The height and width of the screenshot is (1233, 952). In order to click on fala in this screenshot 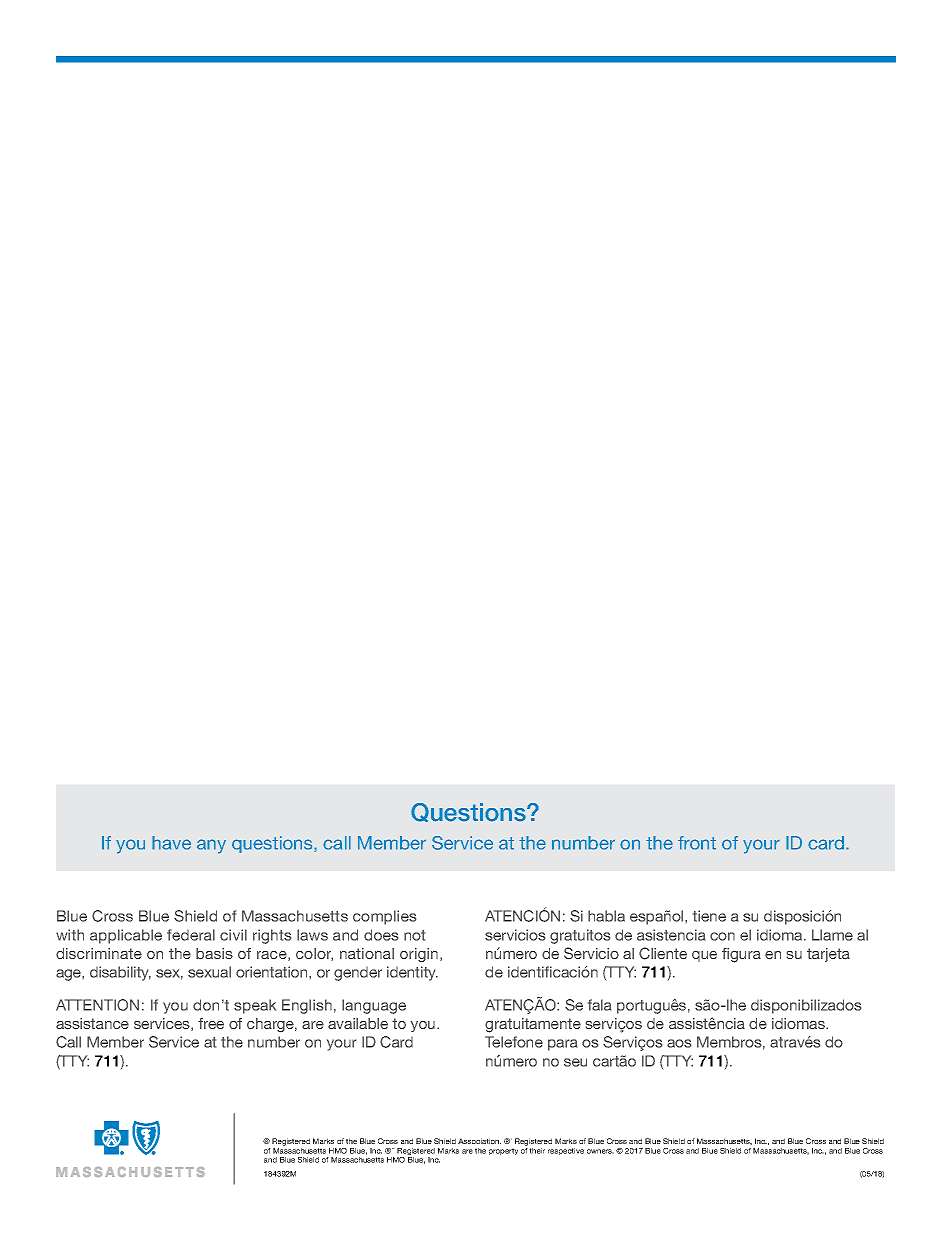, I will do `click(599, 1005)`.
